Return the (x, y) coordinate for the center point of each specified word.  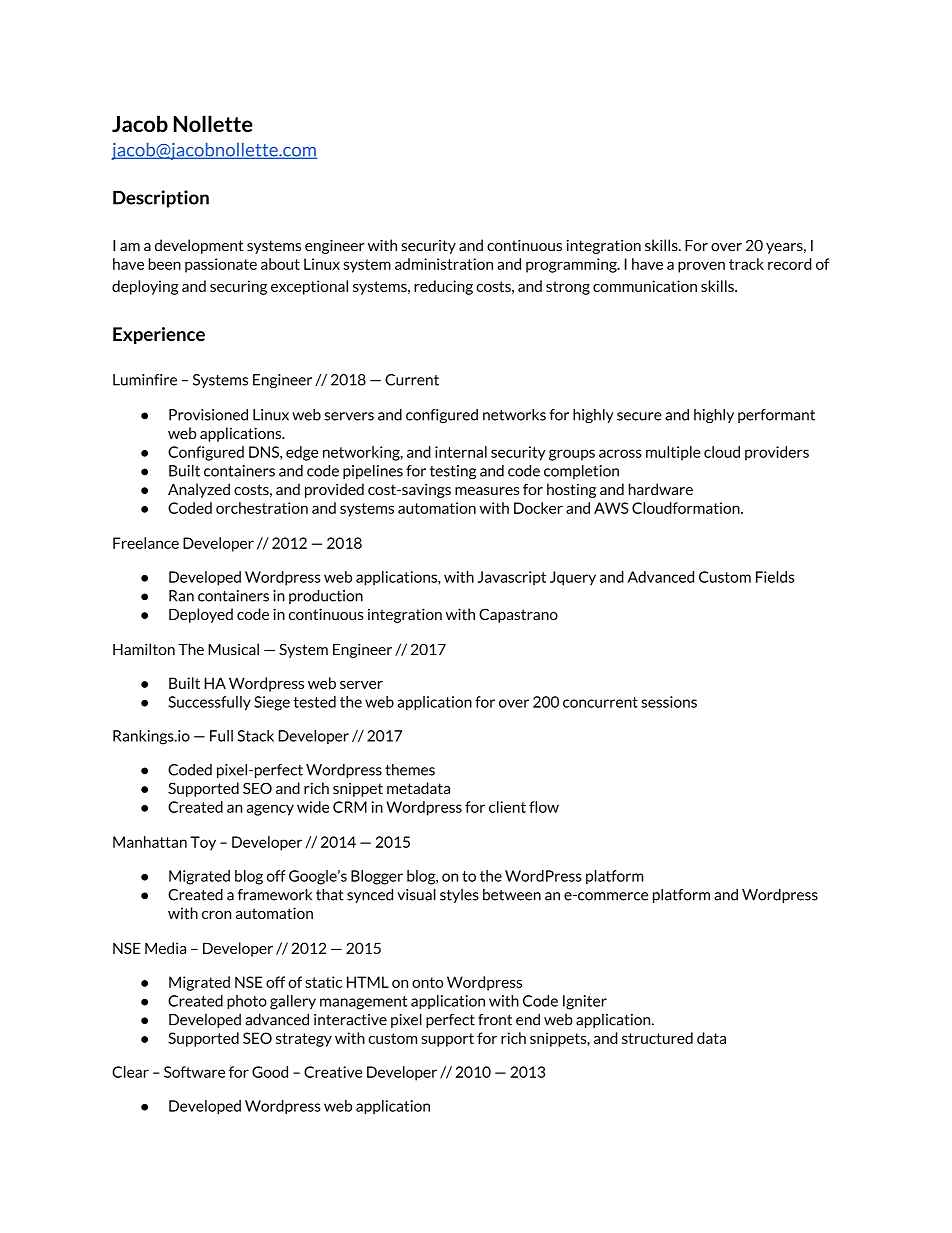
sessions (669, 702)
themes (410, 770)
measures (487, 491)
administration (444, 264)
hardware (661, 489)
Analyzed (199, 490)
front (495, 1020)
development (199, 246)
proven (701, 267)
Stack (256, 736)
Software (194, 1072)
